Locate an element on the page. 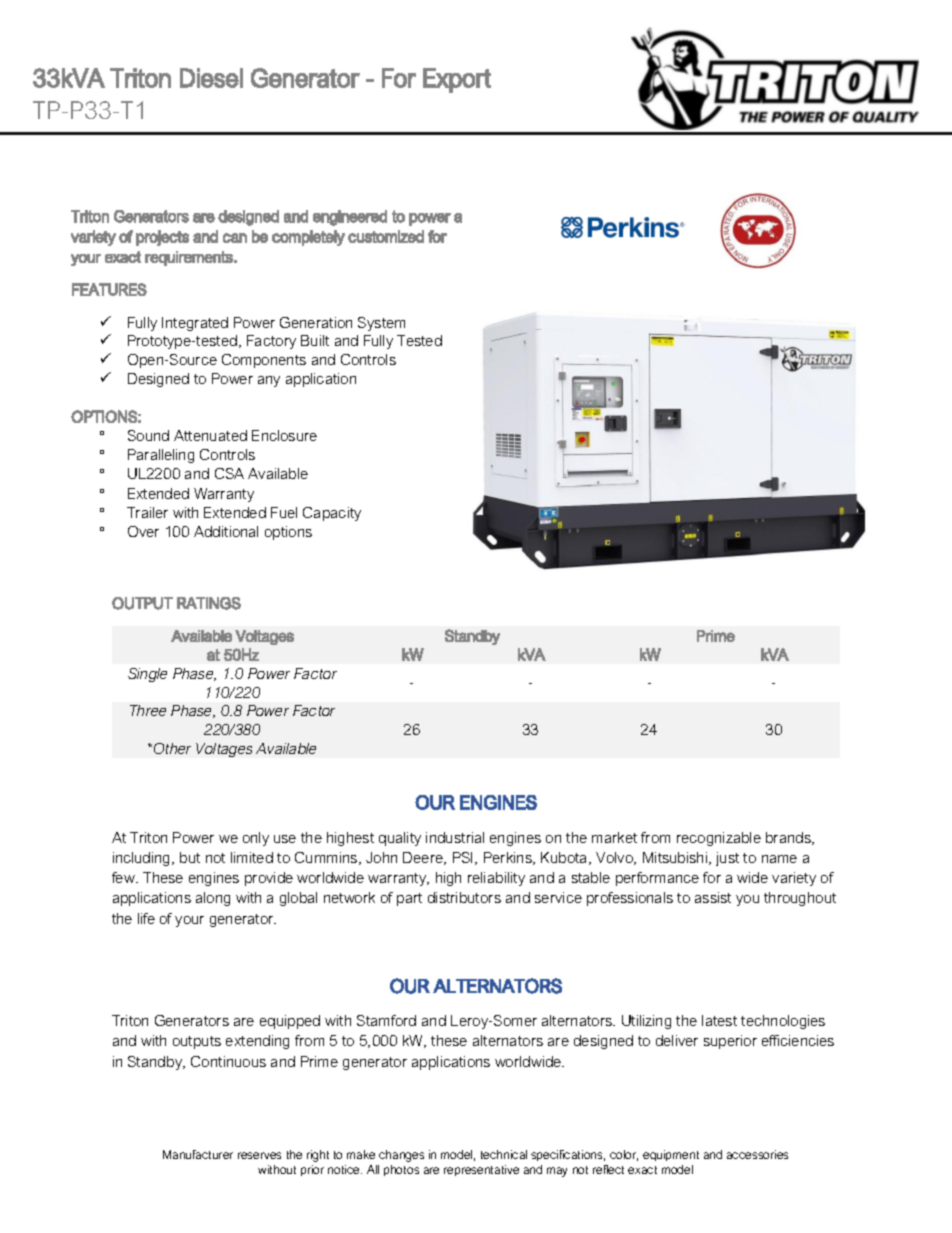  representative is located at coordinates (481, 1170).
